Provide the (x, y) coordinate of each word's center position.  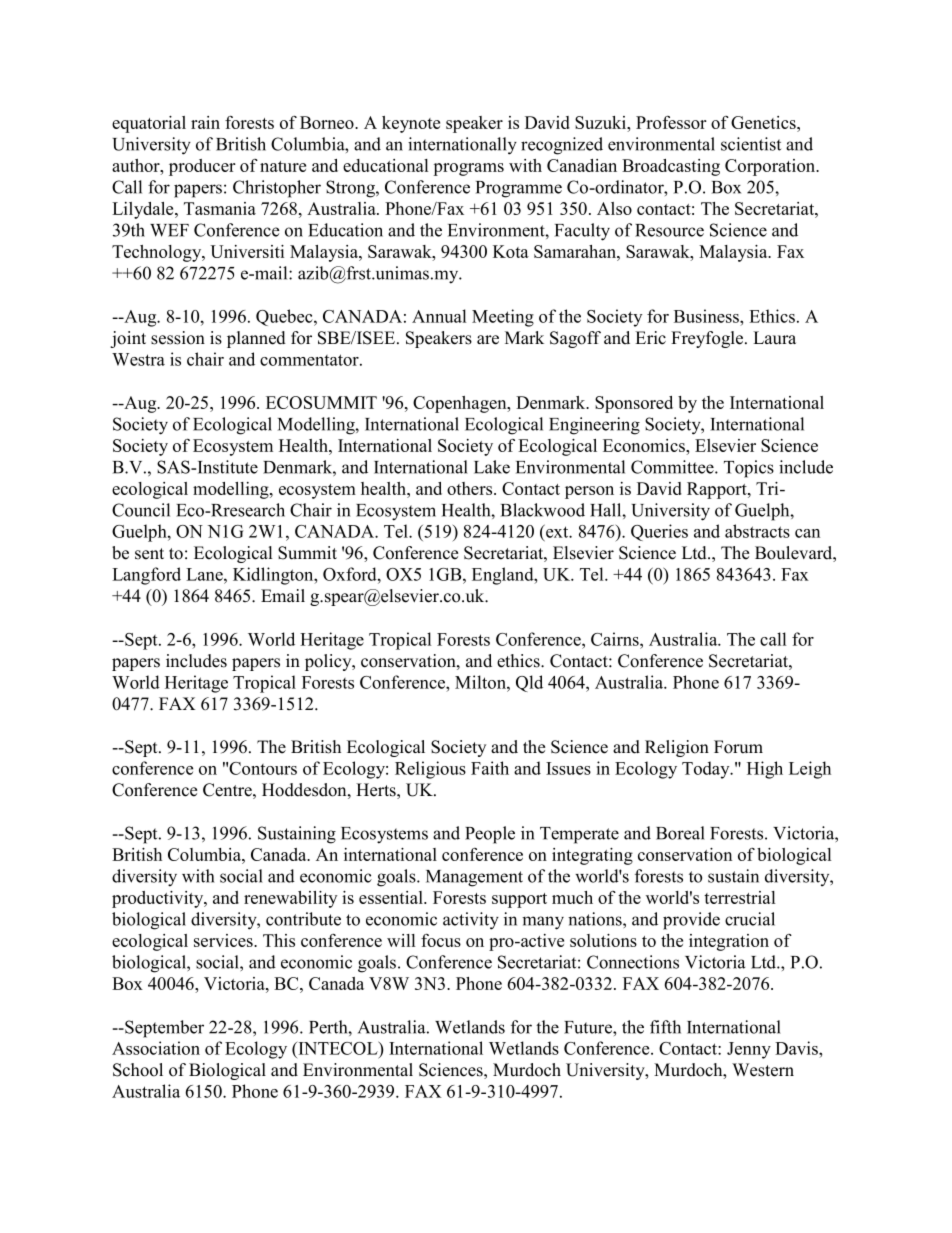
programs (468, 169)
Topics (749, 469)
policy (329, 662)
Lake (492, 467)
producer (202, 167)
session (178, 338)
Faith (490, 768)
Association (156, 1048)
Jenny (749, 1050)
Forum (738, 747)
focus (441, 940)
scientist (751, 144)
